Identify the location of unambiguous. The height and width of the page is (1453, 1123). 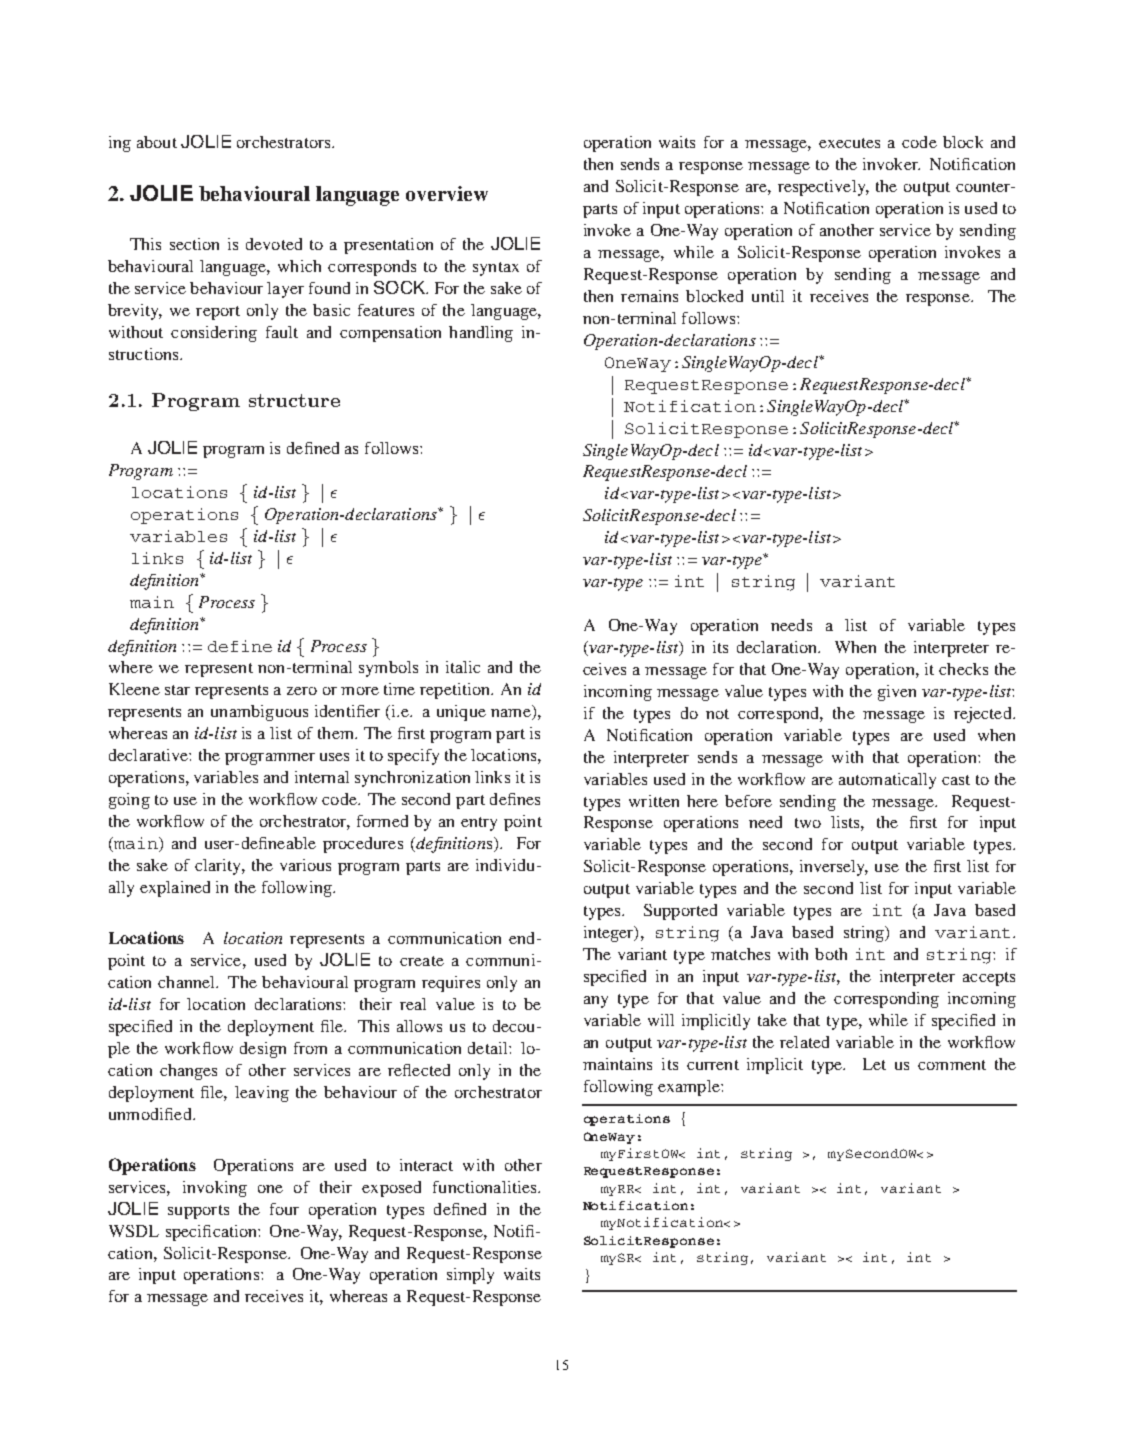
(259, 713).
